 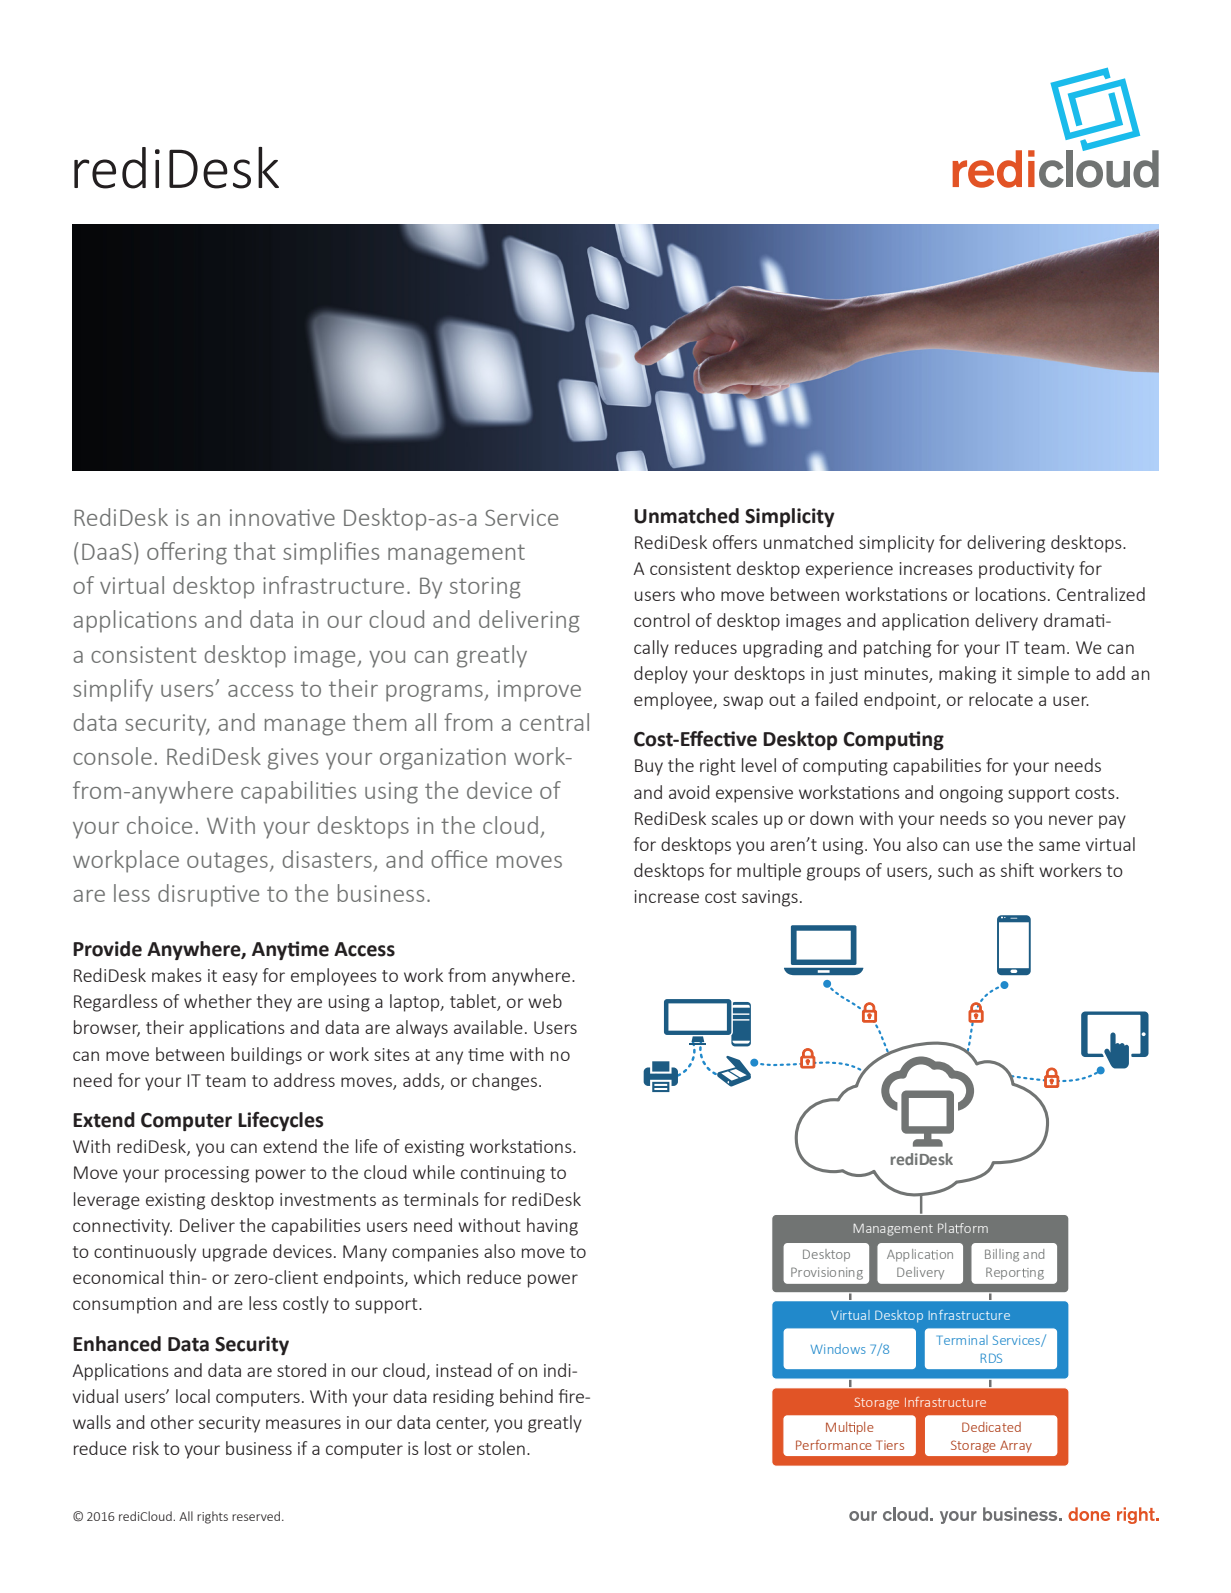 What do you see at coordinates (1026, 570) in the image?
I see `productivity` at bounding box center [1026, 570].
